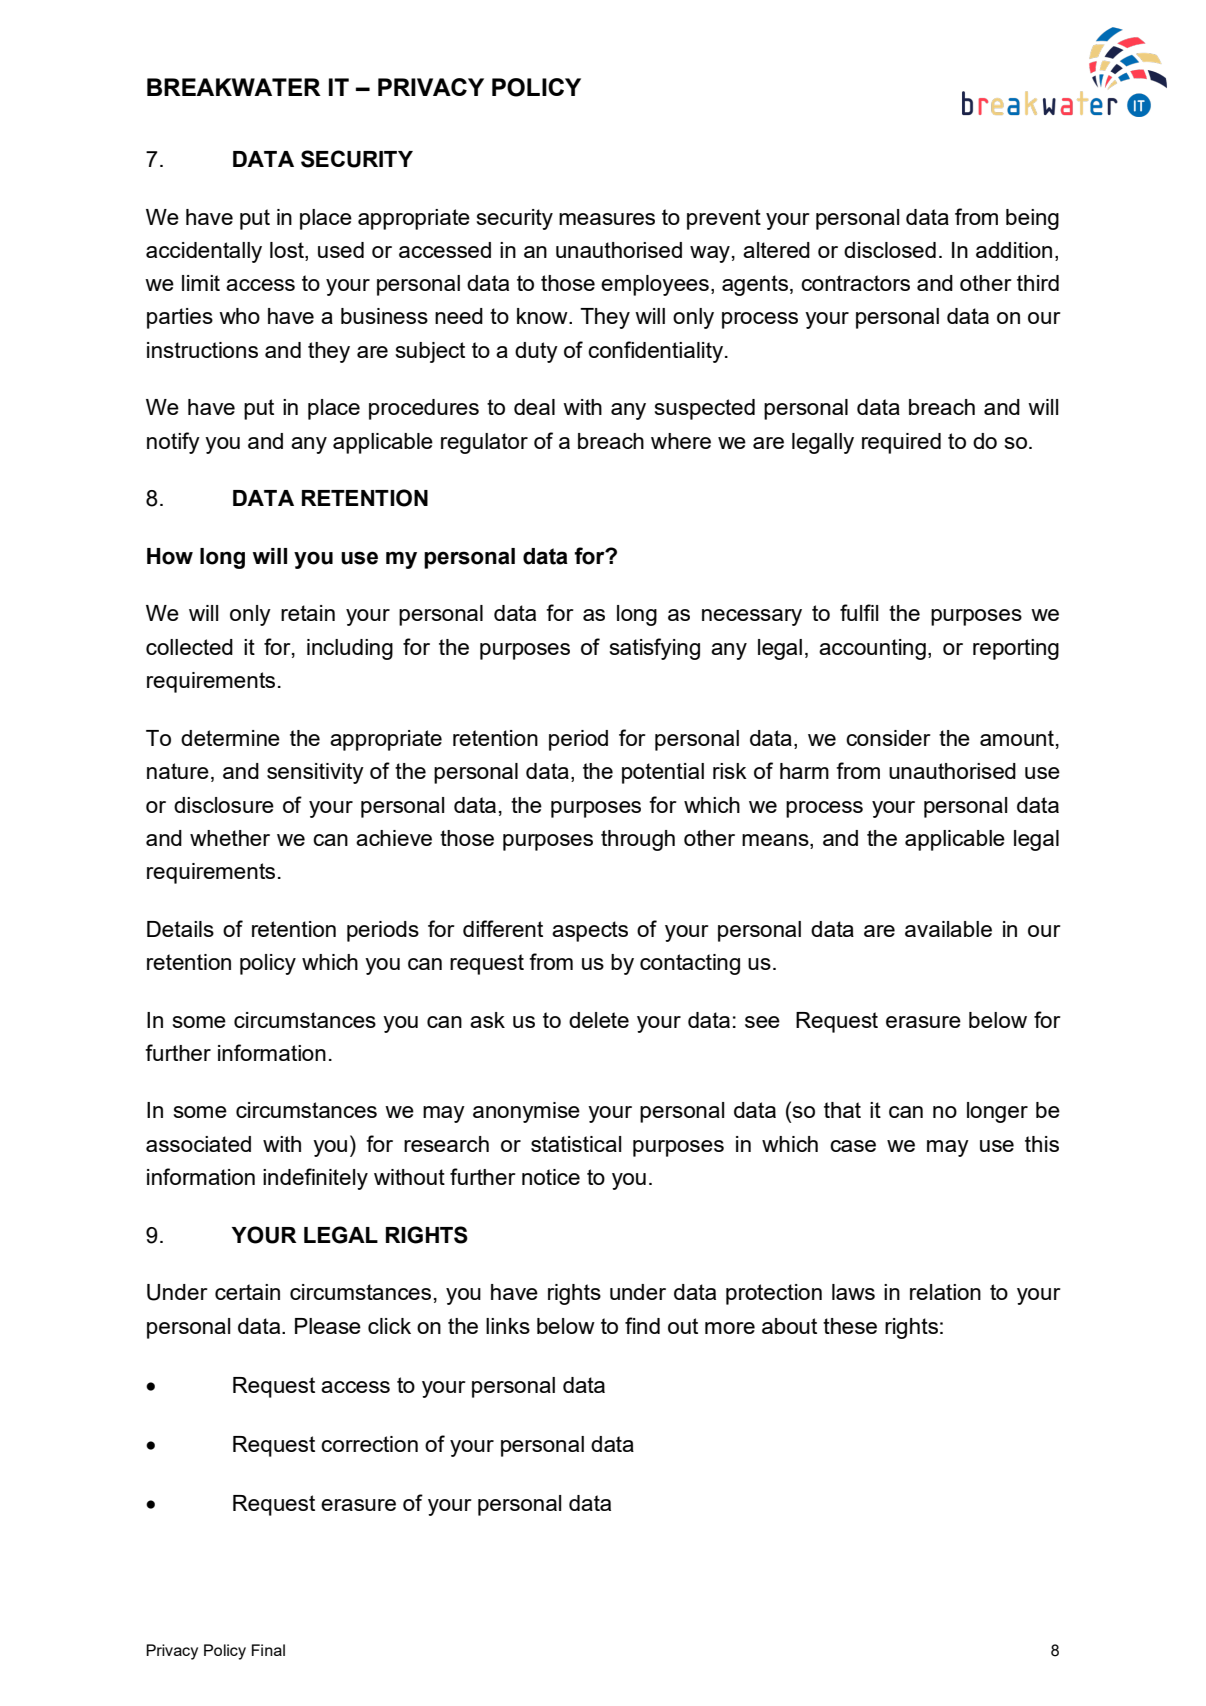 This image has width=1206, height=1706. I want to click on retain, so click(308, 613).
